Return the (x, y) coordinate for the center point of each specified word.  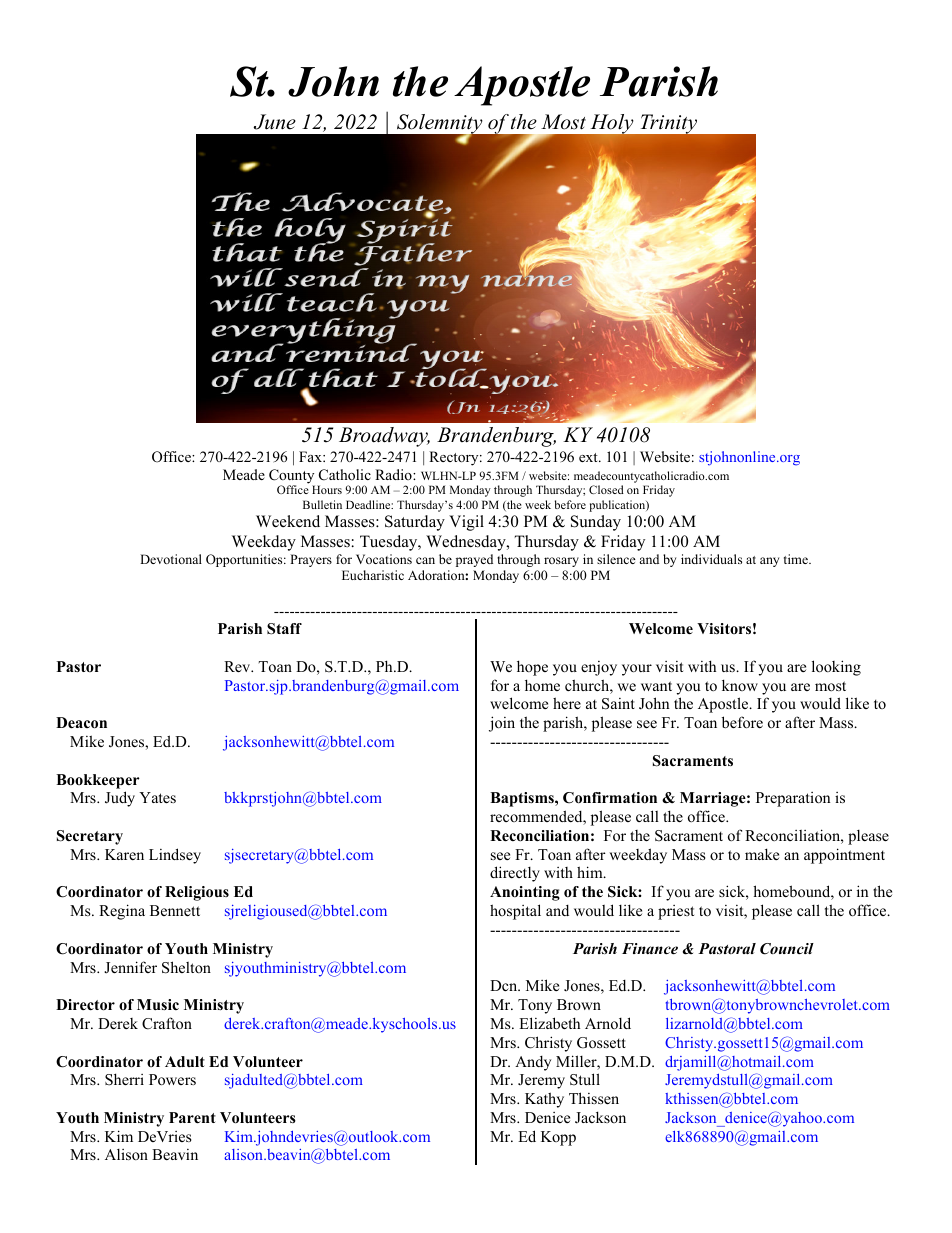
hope (532, 668)
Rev (238, 666)
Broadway (384, 437)
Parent (192, 1117)
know (740, 685)
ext (589, 457)
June (275, 122)
